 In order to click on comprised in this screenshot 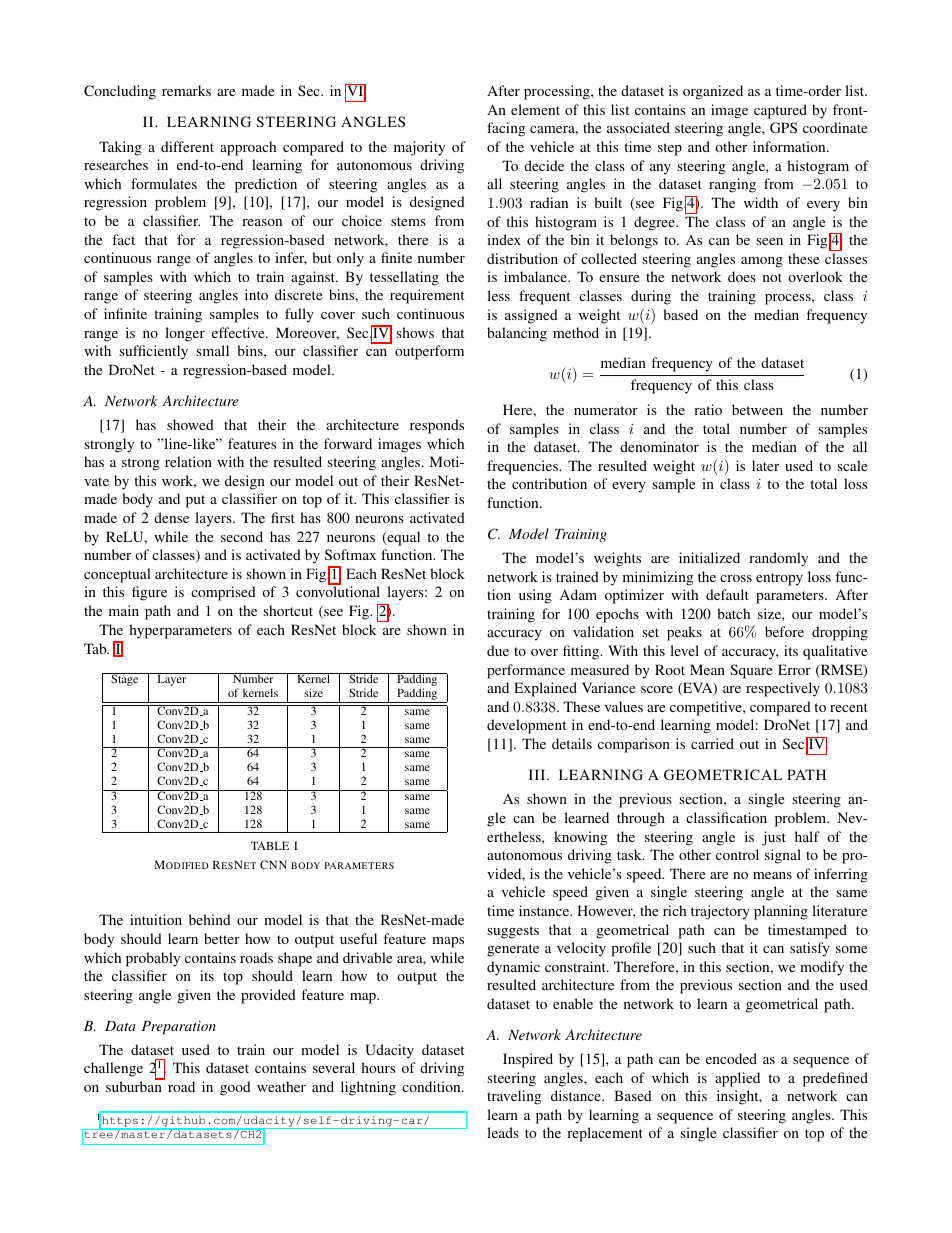, I will do `click(223, 593)`.
